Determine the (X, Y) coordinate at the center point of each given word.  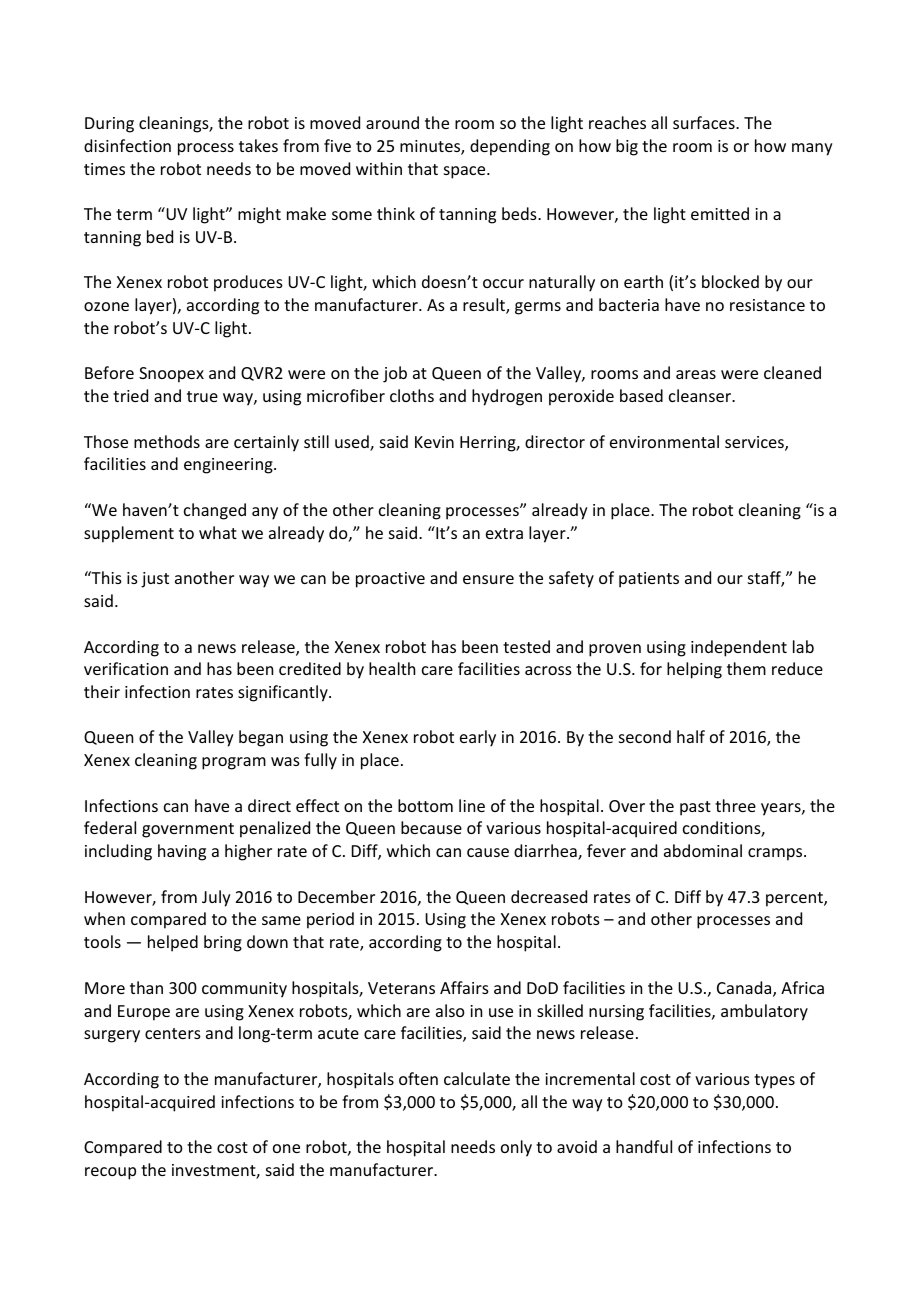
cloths (412, 395)
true (202, 396)
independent (739, 648)
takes (258, 145)
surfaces (705, 122)
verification (126, 668)
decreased (549, 896)
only (516, 1148)
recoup (110, 1173)
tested (526, 646)
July (216, 898)
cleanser (701, 395)
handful (644, 1146)
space (466, 172)
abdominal (703, 850)
